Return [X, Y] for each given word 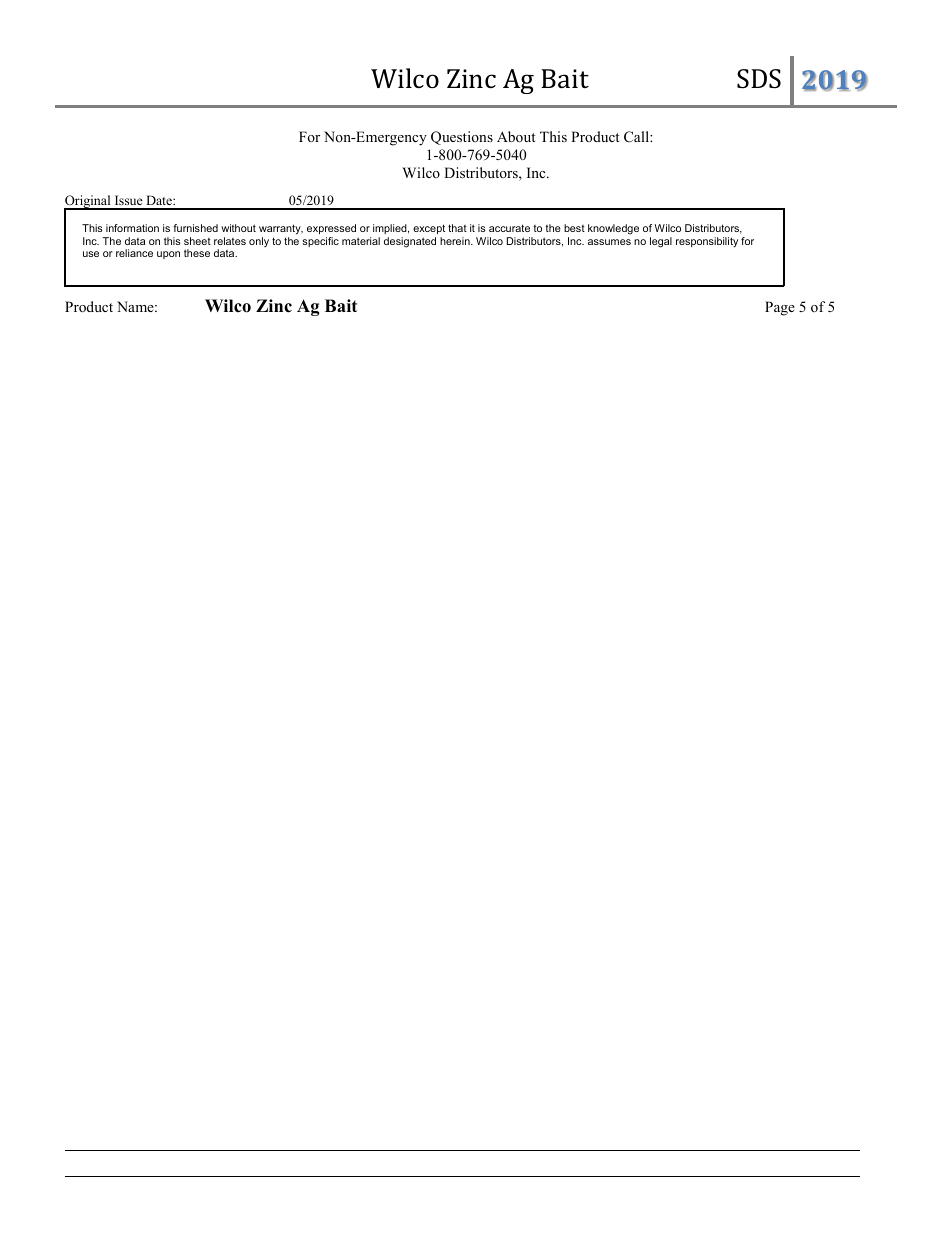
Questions [462, 138]
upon [168, 255]
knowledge [613, 229]
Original [88, 203]
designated [410, 242]
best [574, 228]
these [197, 253]
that [457, 228]
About [516, 136]
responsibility [707, 242]
